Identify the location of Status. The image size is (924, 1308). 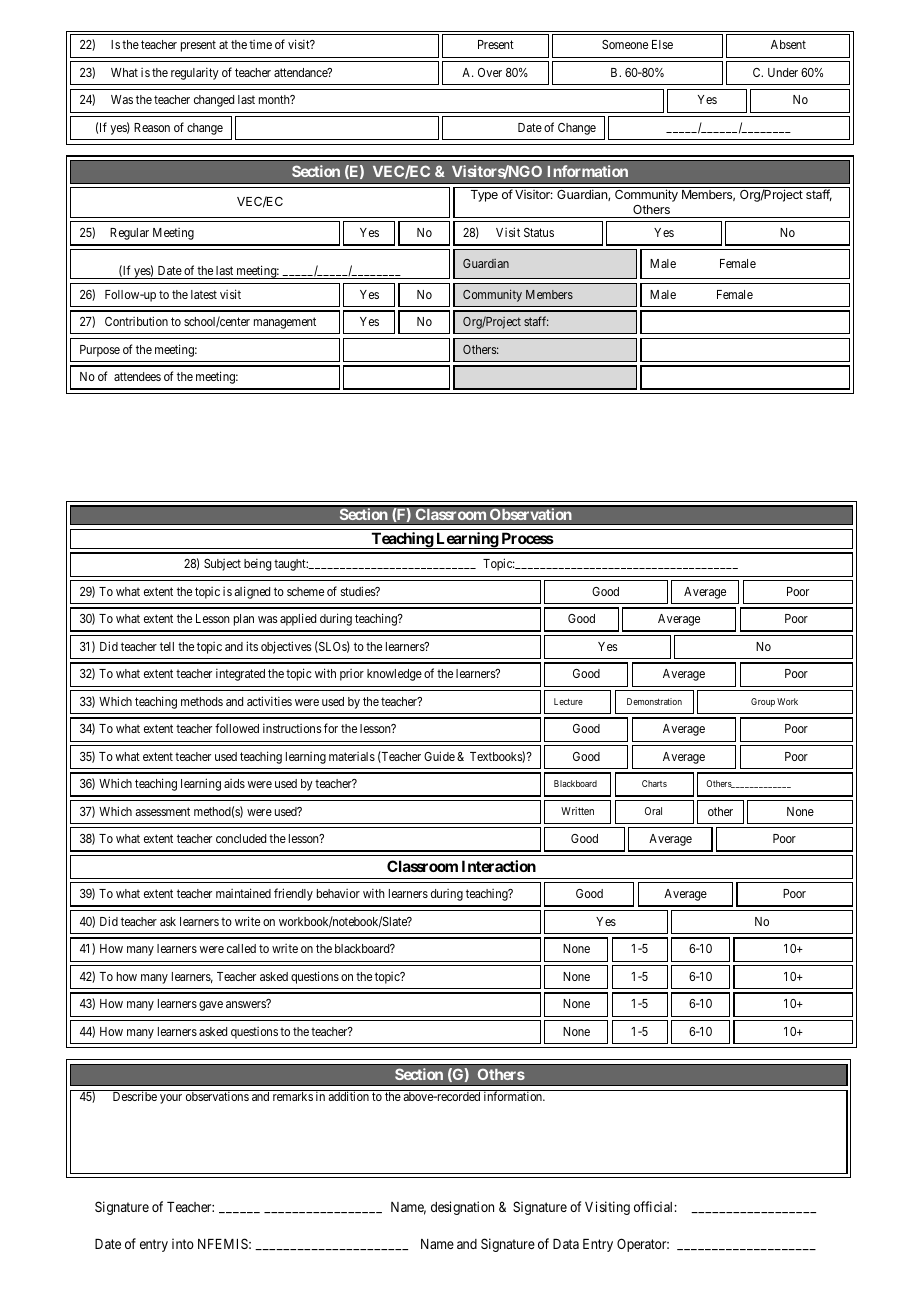
(539, 232).
